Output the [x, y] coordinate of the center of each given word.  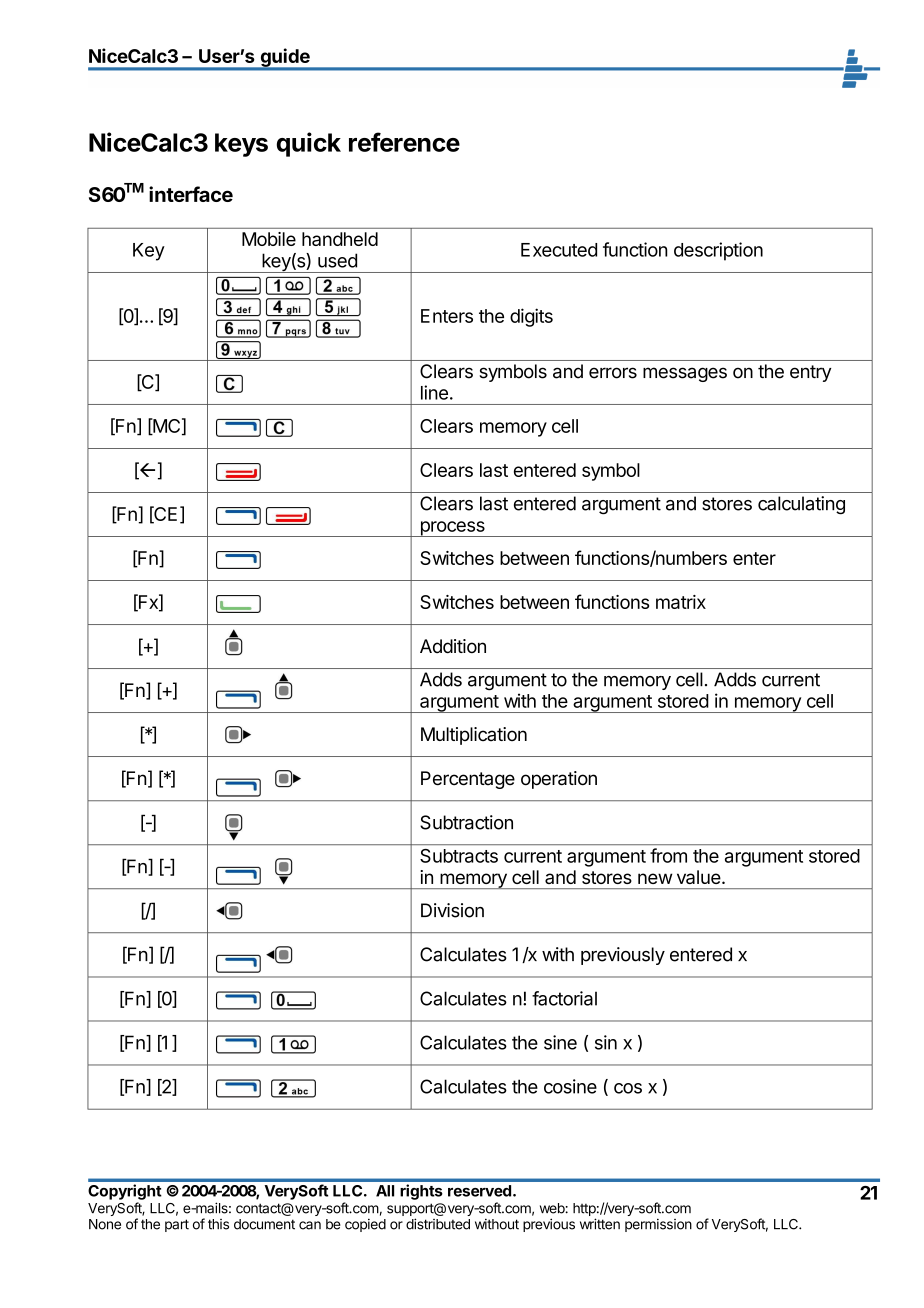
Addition [453, 646]
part [177, 1225]
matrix [681, 602]
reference [404, 142]
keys [241, 145]
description [718, 251]
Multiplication [474, 736]
